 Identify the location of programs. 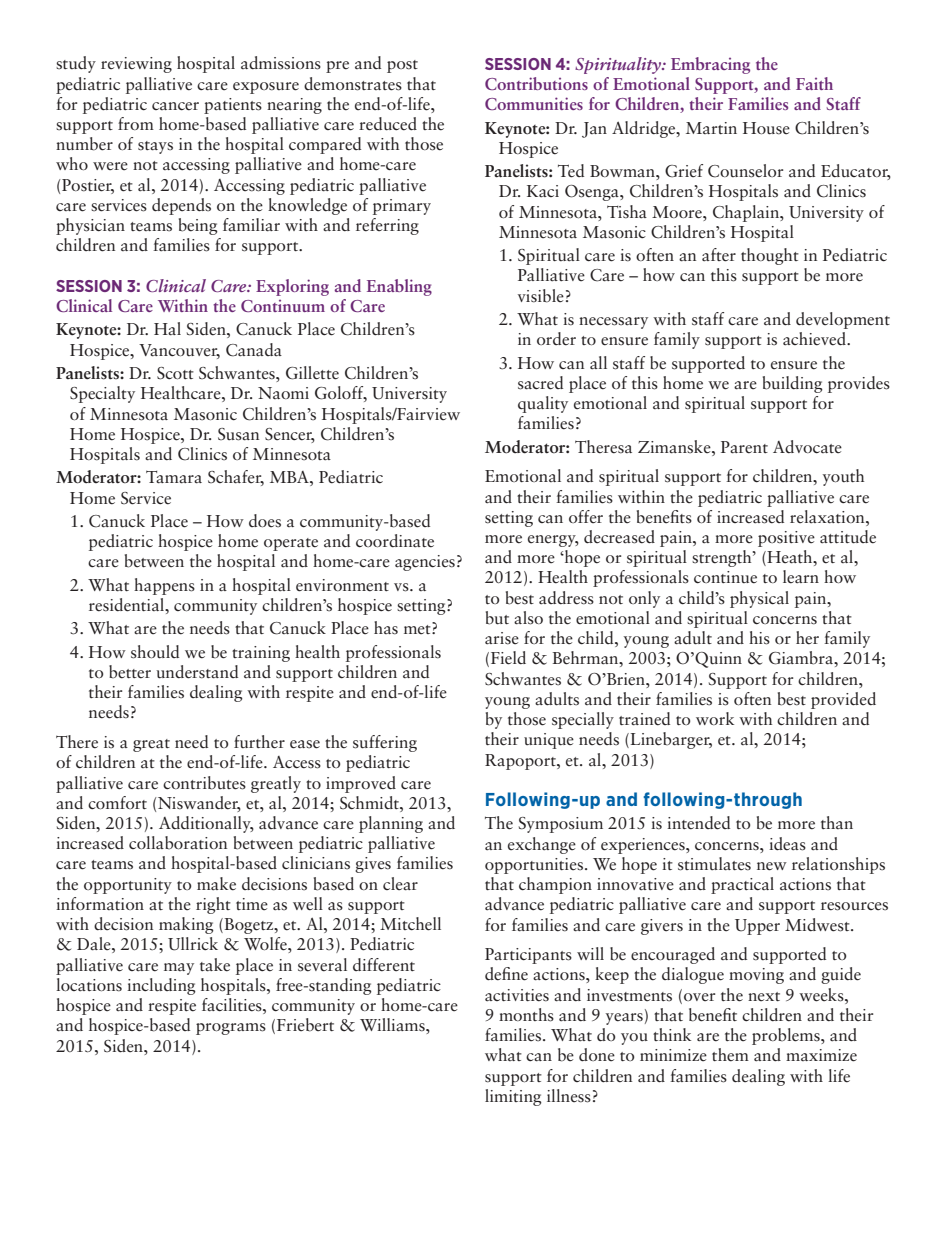
(231, 1029).
